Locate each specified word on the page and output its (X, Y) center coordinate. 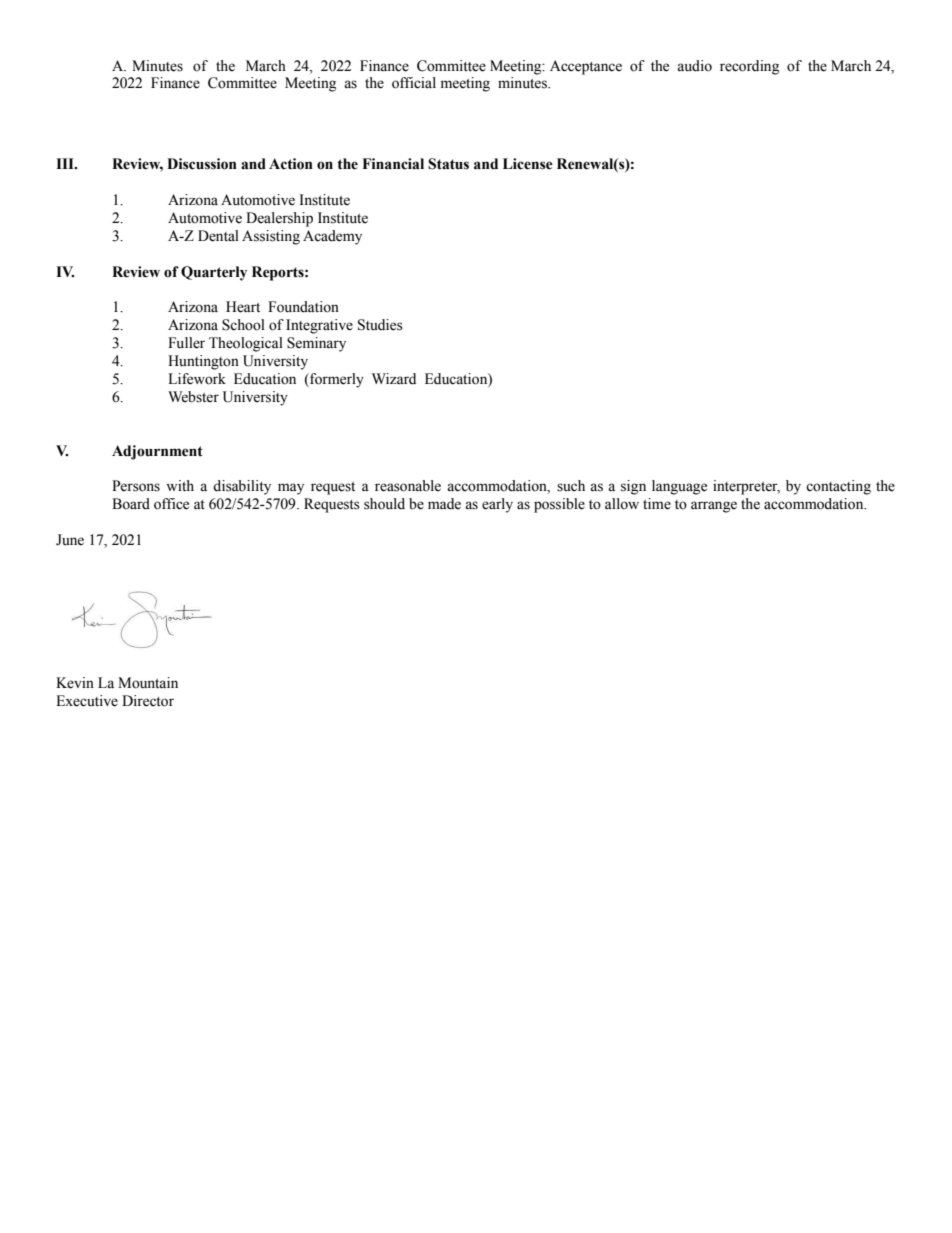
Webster (193, 397)
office (171, 504)
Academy (332, 237)
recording (749, 67)
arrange (714, 507)
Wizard (394, 378)
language (679, 487)
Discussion (202, 164)
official (414, 83)
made (444, 504)
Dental (218, 236)
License (528, 164)
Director (148, 701)
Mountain (148, 683)
